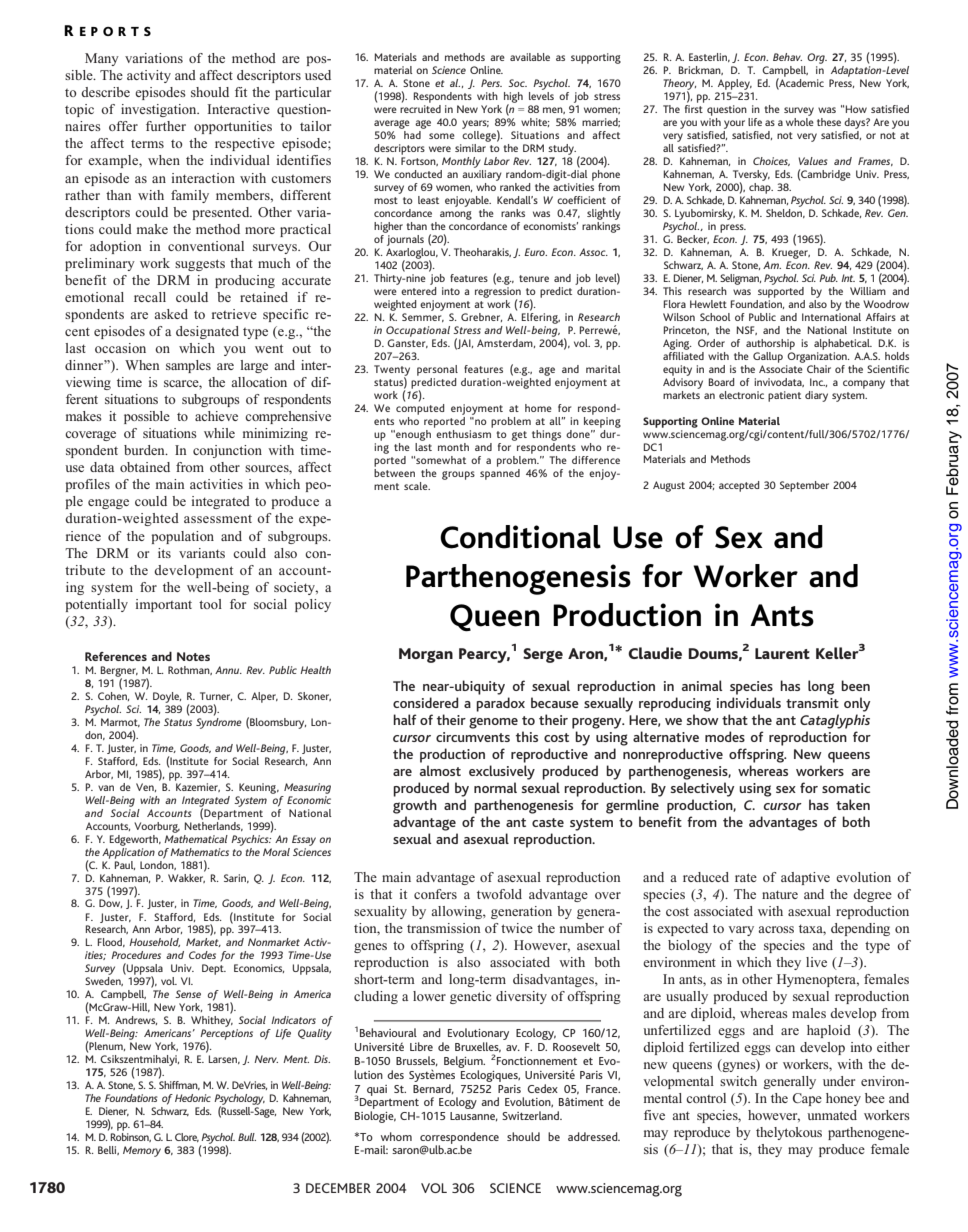  Describe the element at coordinates (800, 120) in the image. I see `whole` at that location.
